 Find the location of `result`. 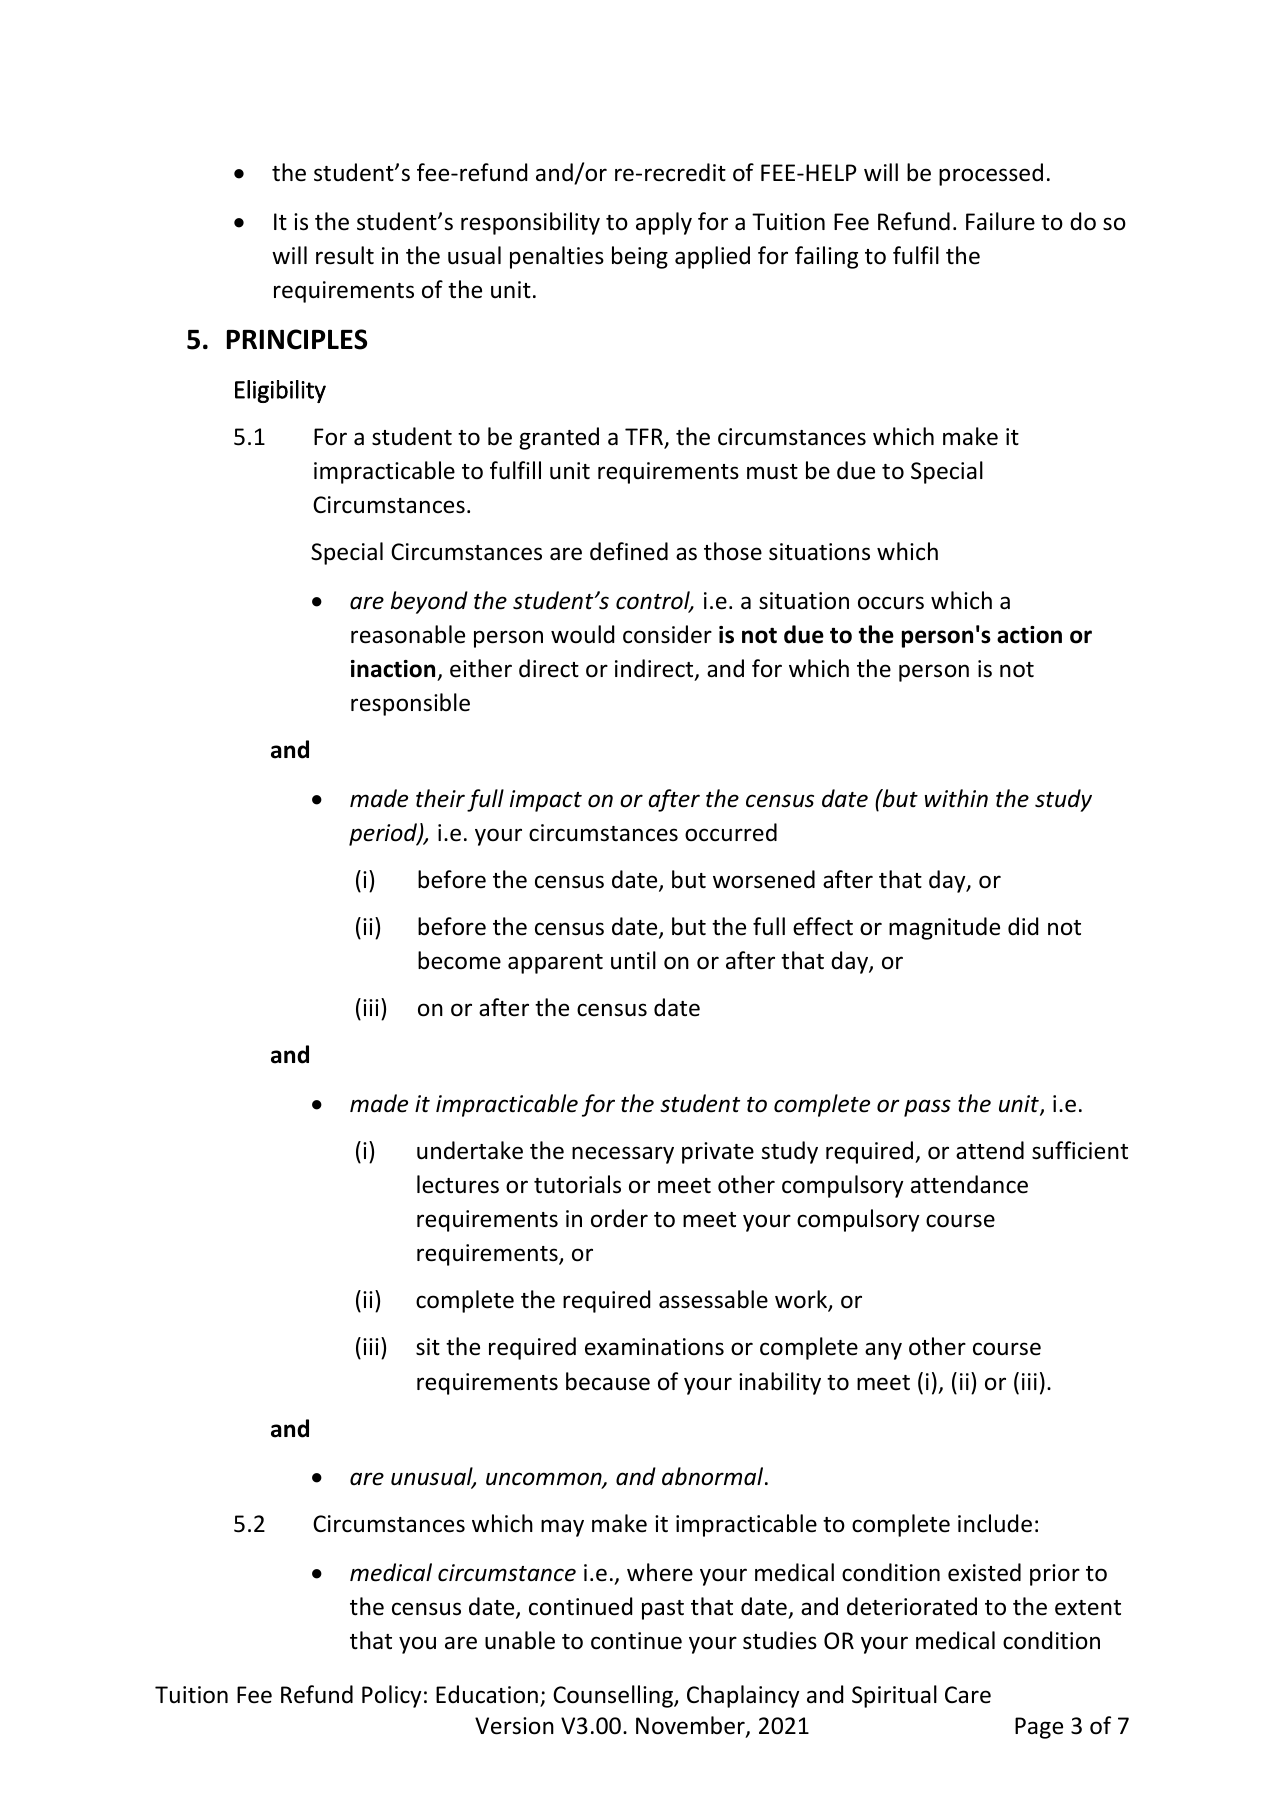

result is located at coordinates (345, 255).
